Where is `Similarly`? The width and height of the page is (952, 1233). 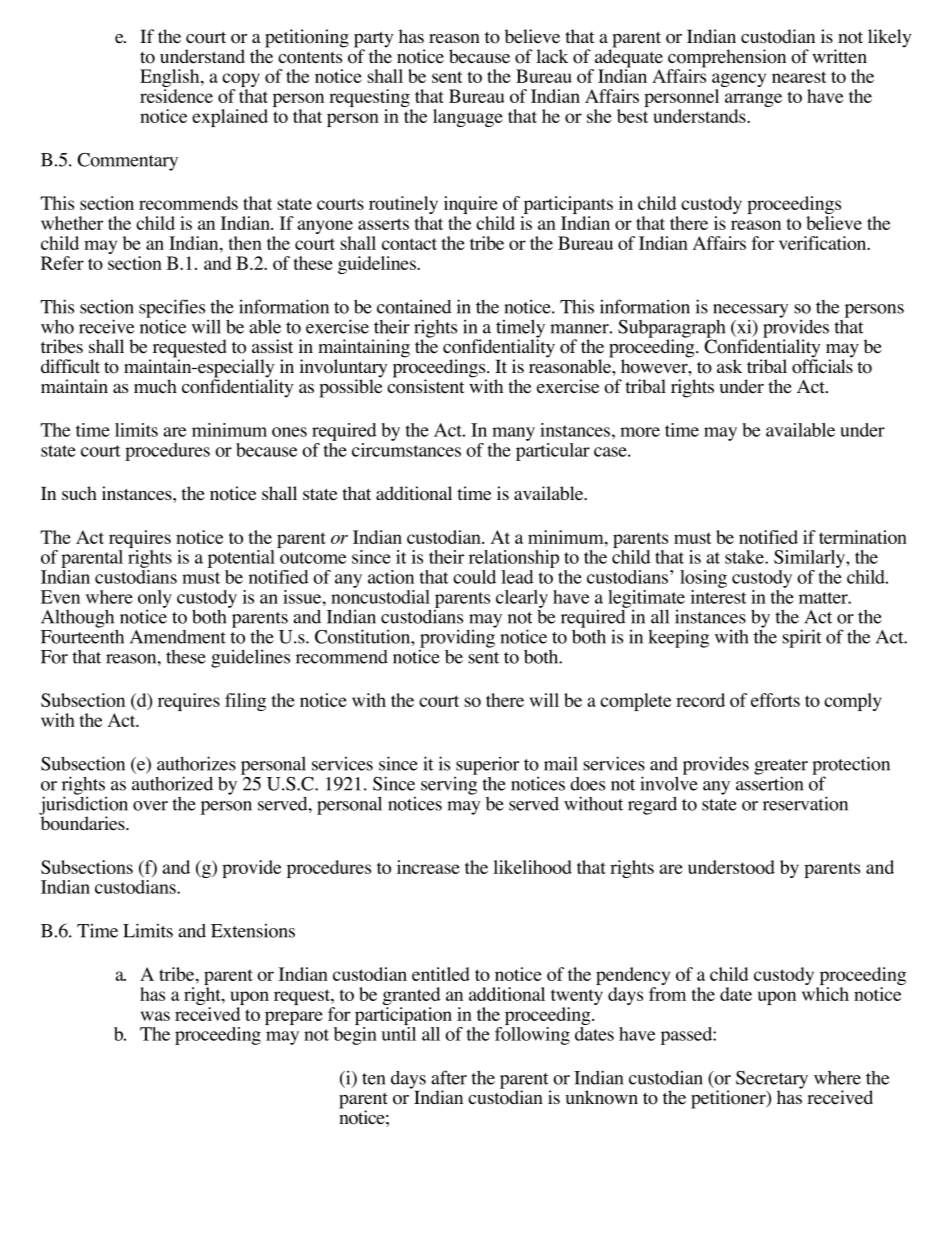 Similarly is located at coordinates (810, 559).
